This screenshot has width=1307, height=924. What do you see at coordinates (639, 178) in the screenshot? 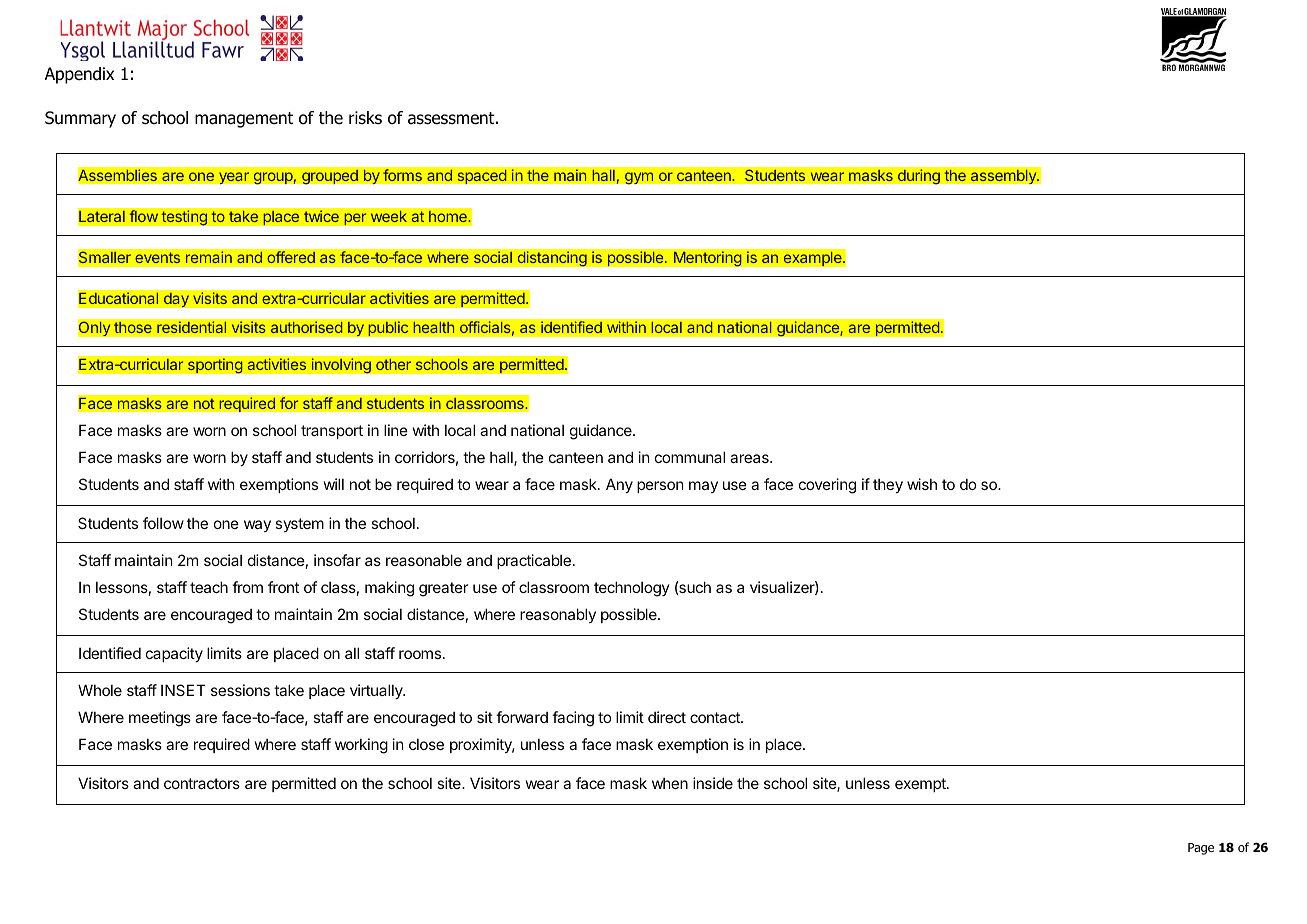
I see `gym` at bounding box center [639, 178].
